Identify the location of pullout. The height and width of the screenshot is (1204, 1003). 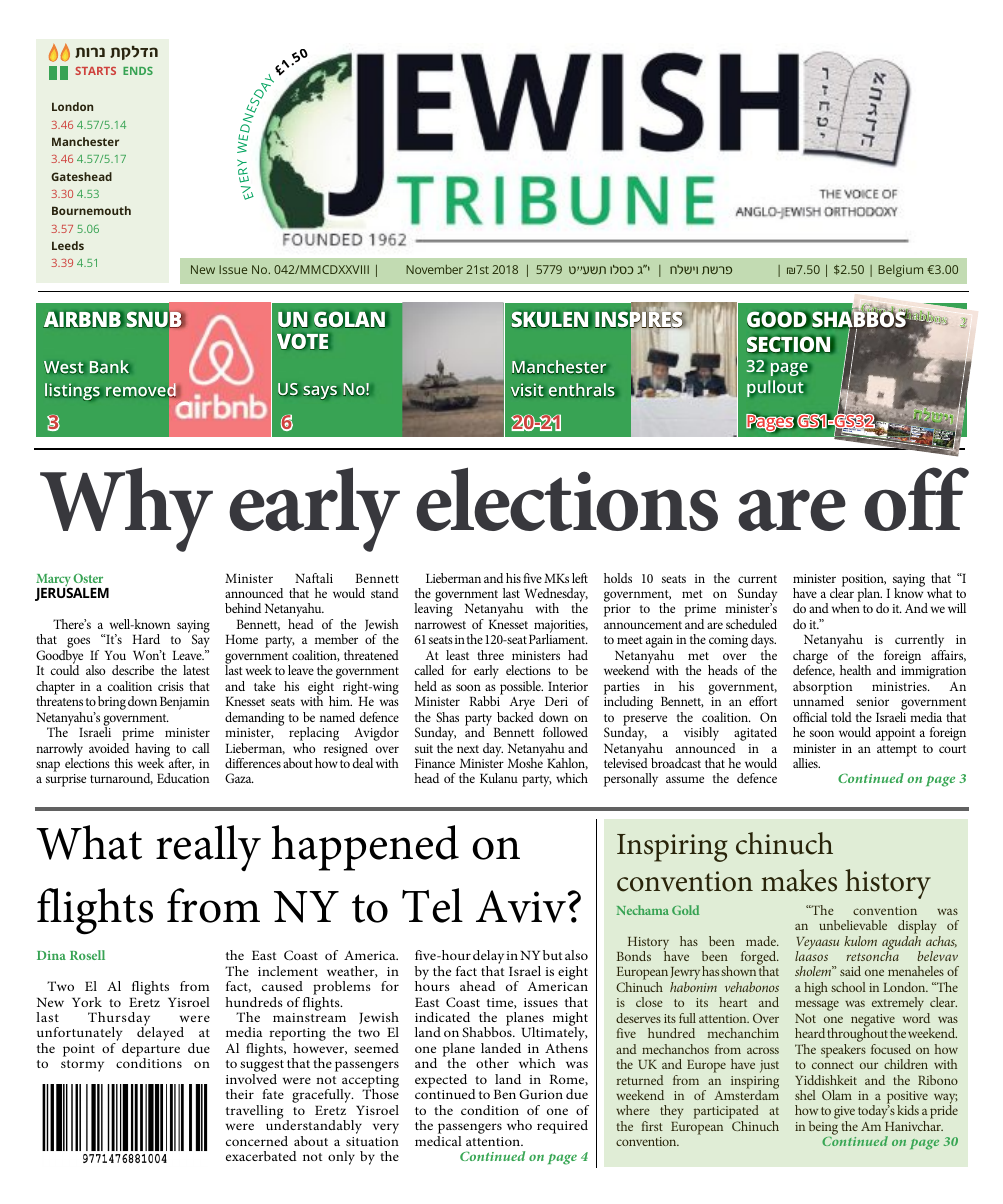
(776, 388).
